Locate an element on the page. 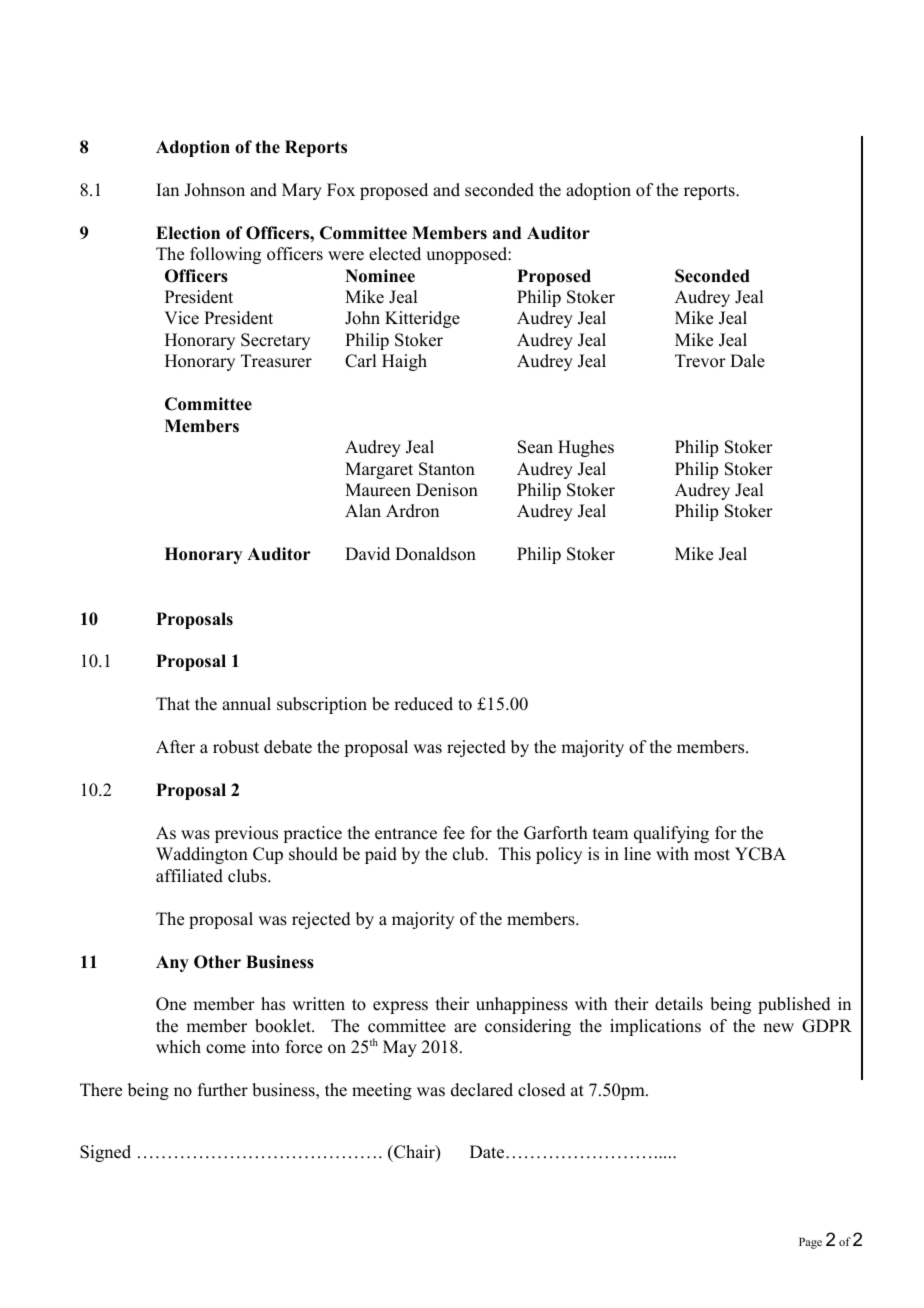 Image resolution: width=924 pixels, height=1308 pixels. unhappiness is located at coordinates (522, 1005).
